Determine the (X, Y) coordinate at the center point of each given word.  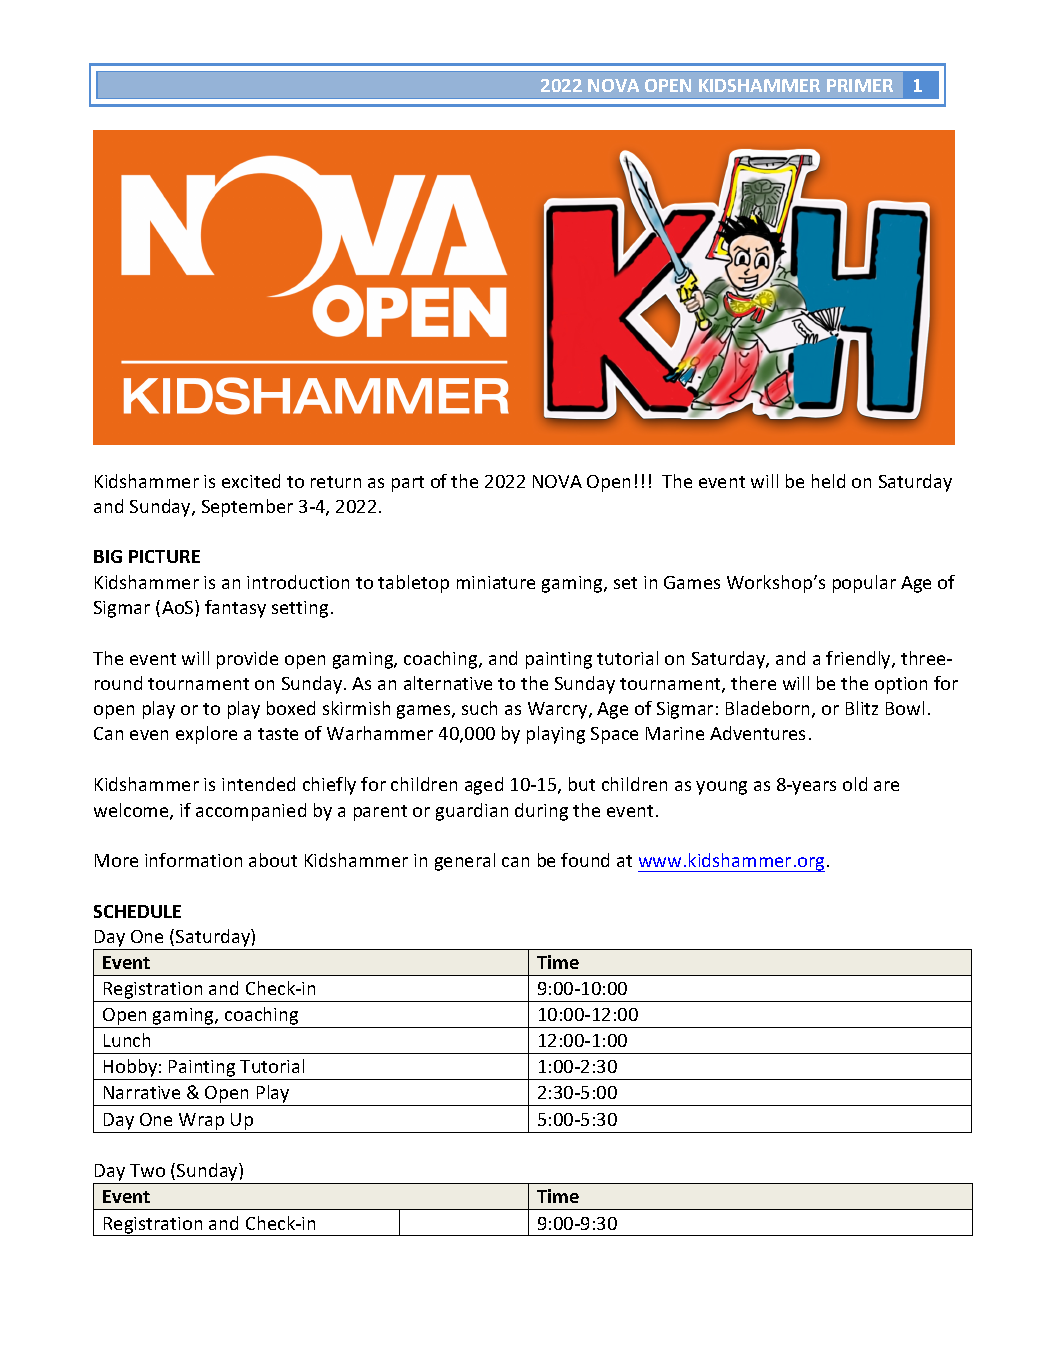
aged (484, 786)
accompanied (251, 812)
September (247, 508)
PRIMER (860, 85)
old (855, 784)
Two (147, 1170)
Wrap (202, 1123)
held (828, 481)
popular (864, 584)
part (408, 484)
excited (251, 481)
